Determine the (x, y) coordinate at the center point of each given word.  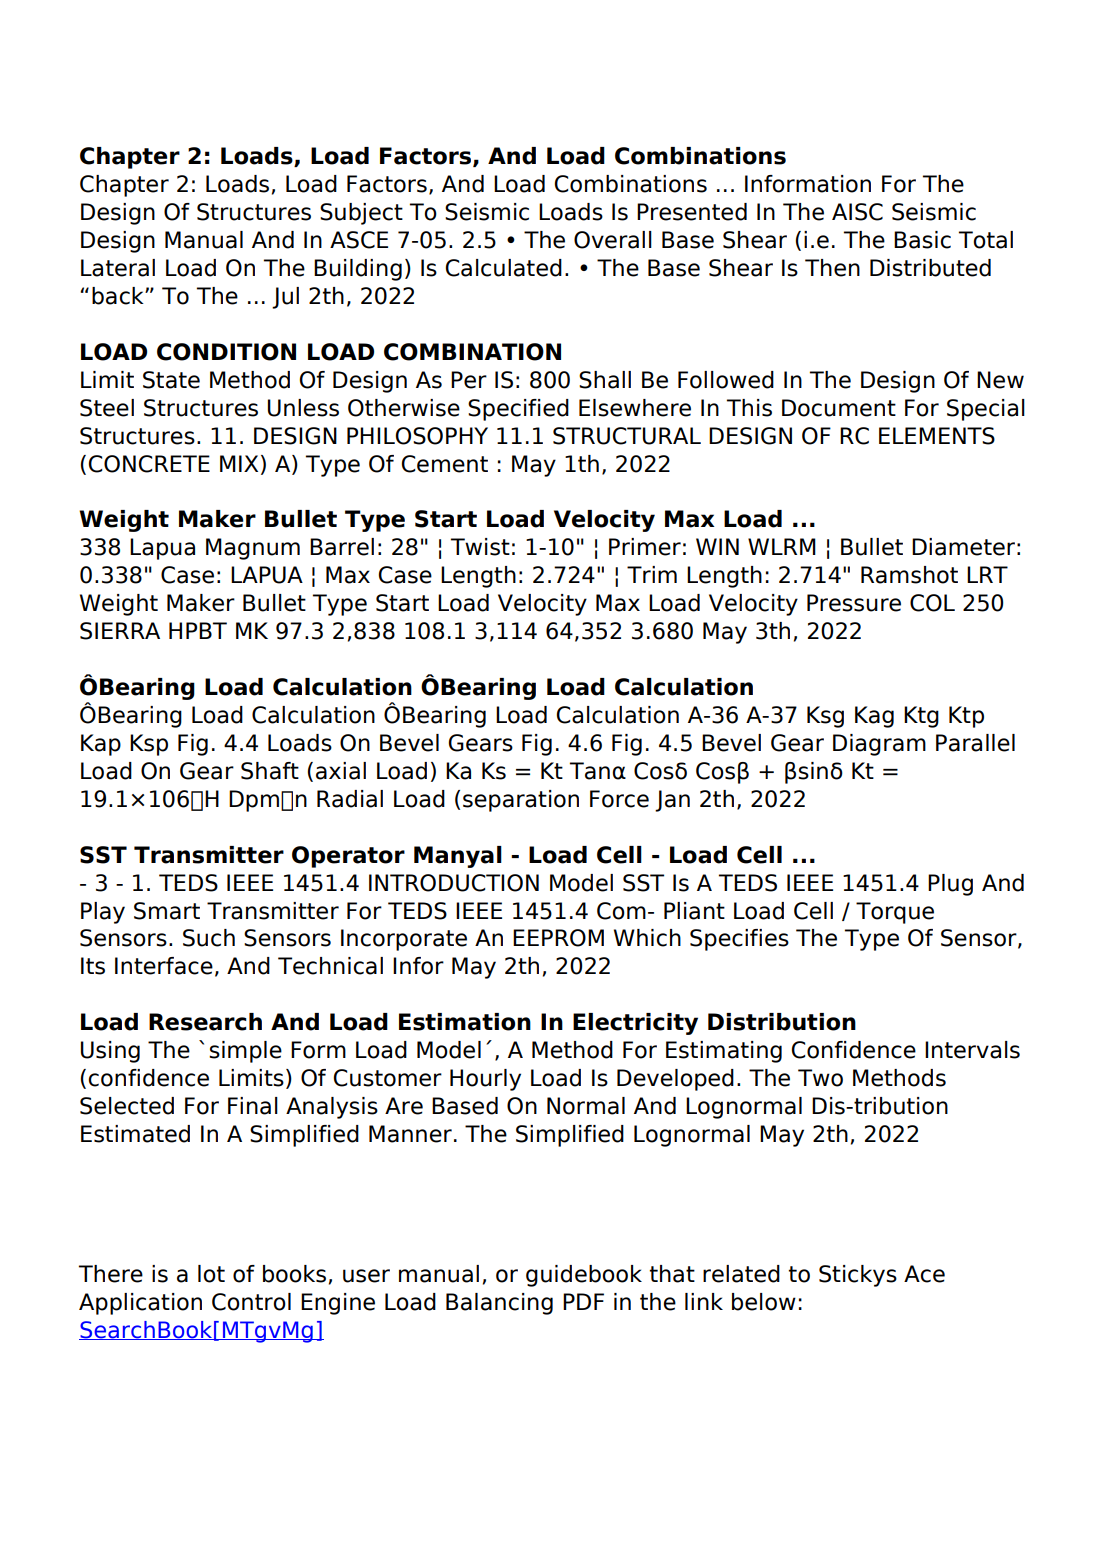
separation (521, 801)
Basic (922, 240)
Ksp (149, 745)
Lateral (118, 268)
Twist (480, 547)
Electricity (635, 1024)
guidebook (584, 1276)
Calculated (504, 268)
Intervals (972, 1050)
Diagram (879, 745)
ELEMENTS (937, 436)
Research (205, 1022)
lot (211, 1274)
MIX (239, 463)
